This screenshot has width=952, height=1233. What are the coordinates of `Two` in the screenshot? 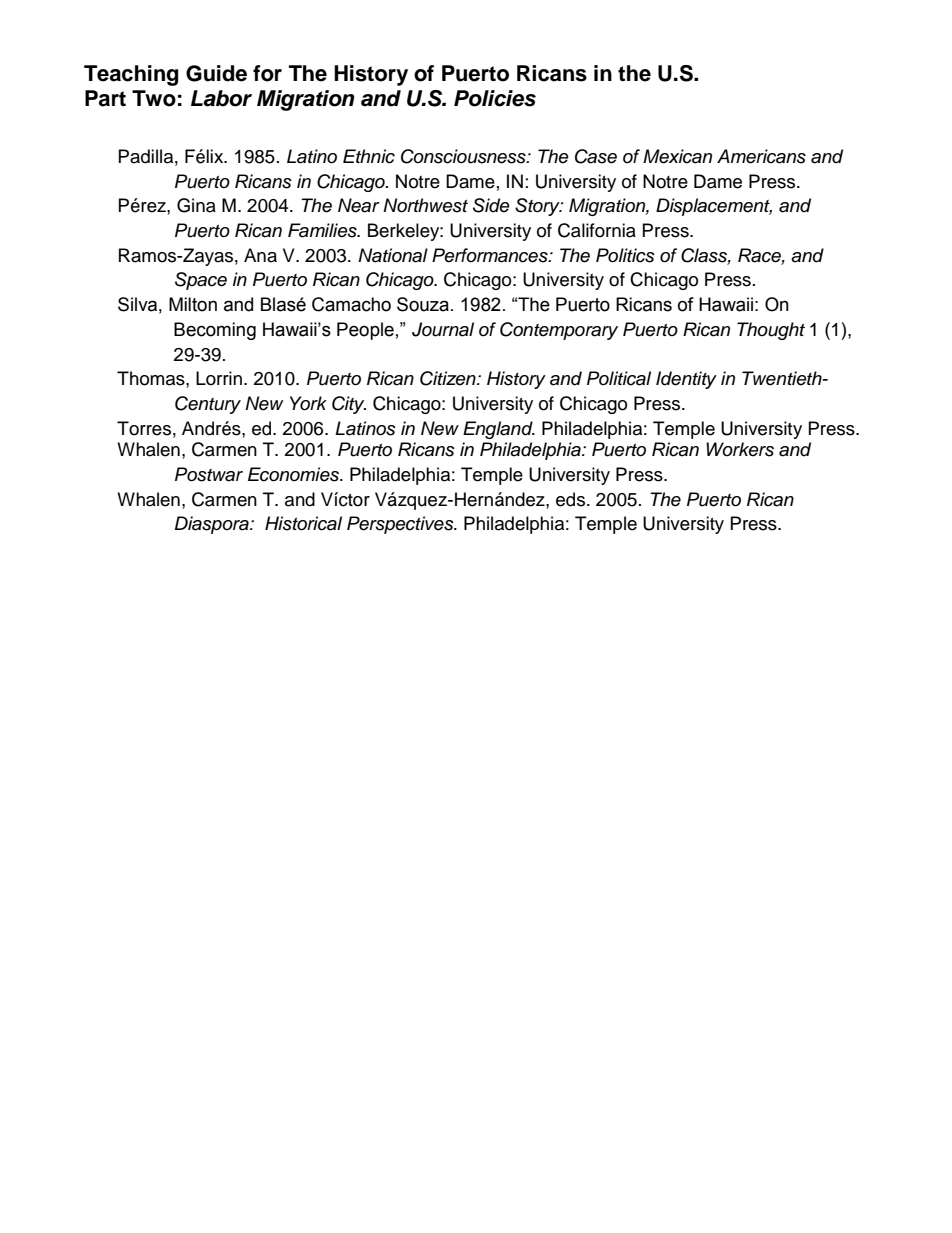 It's located at (154, 98).
